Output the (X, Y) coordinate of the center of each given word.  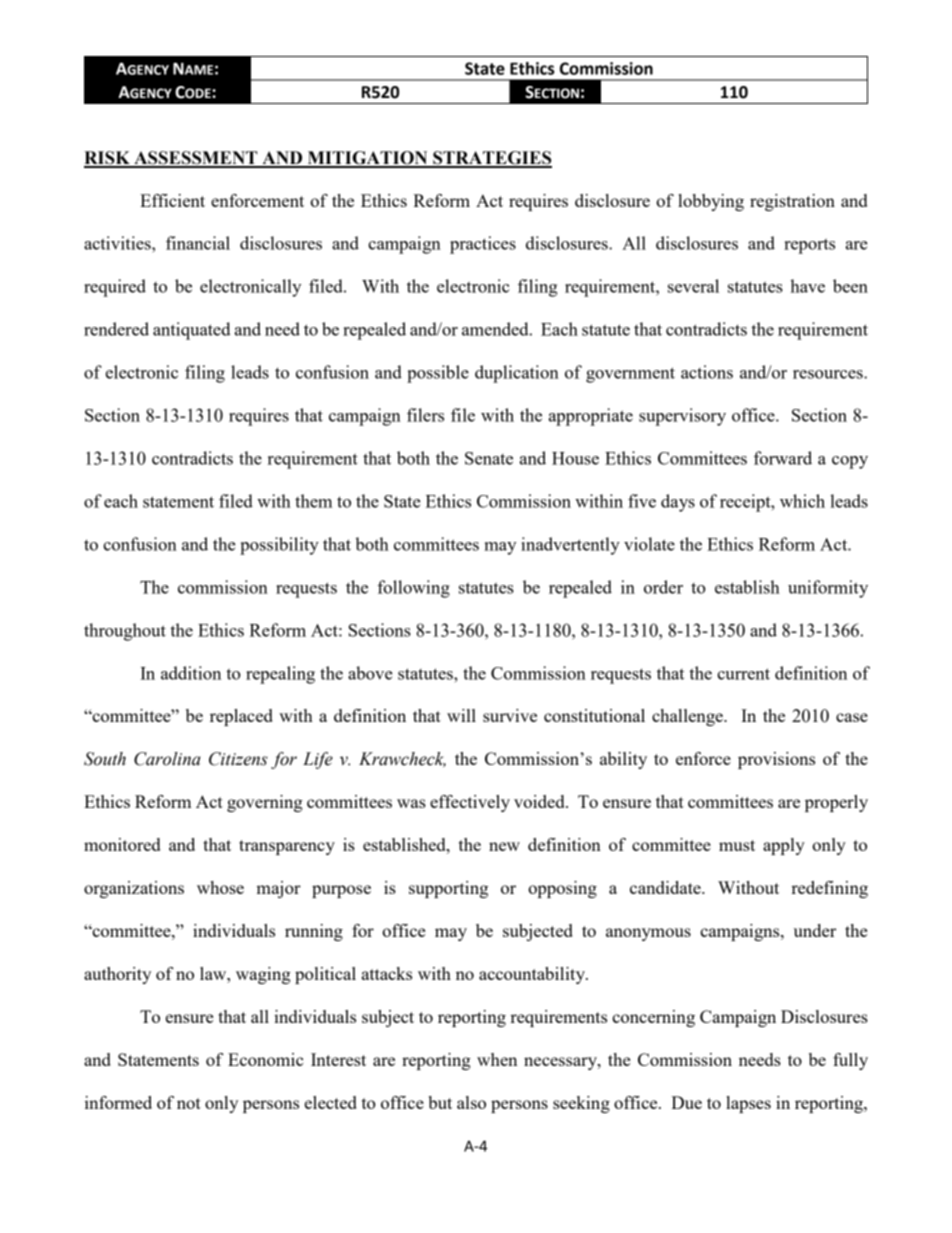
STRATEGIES (491, 159)
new (504, 846)
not (189, 1103)
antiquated (192, 331)
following (413, 589)
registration (792, 202)
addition (191, 673)
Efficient (172, 200)
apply (784, 846)
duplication (517, 374)
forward (783, 458)
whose (220, 887)
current (743, 674)
